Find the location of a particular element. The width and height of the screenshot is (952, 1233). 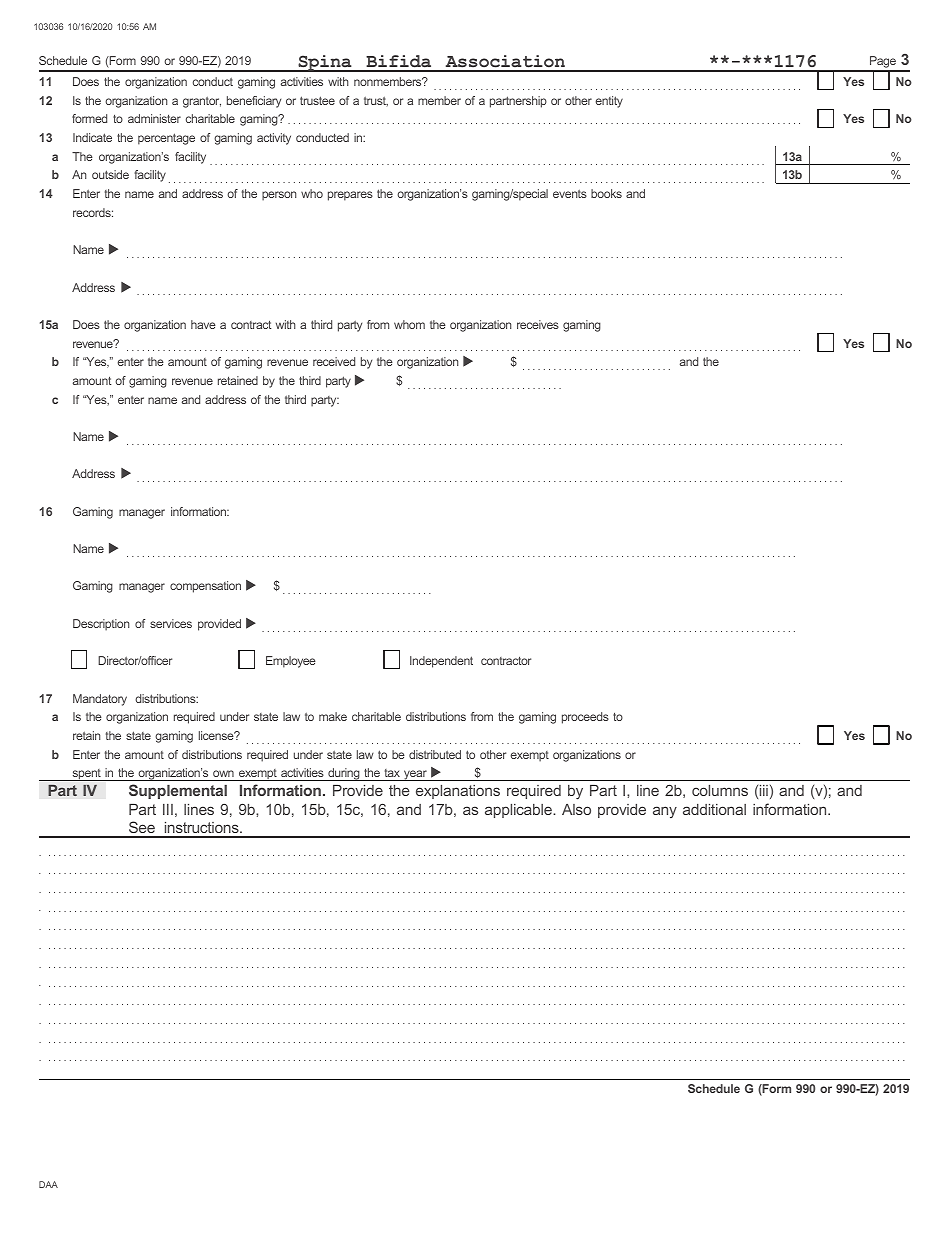

proceeds is located at coordinates (585, 718).
